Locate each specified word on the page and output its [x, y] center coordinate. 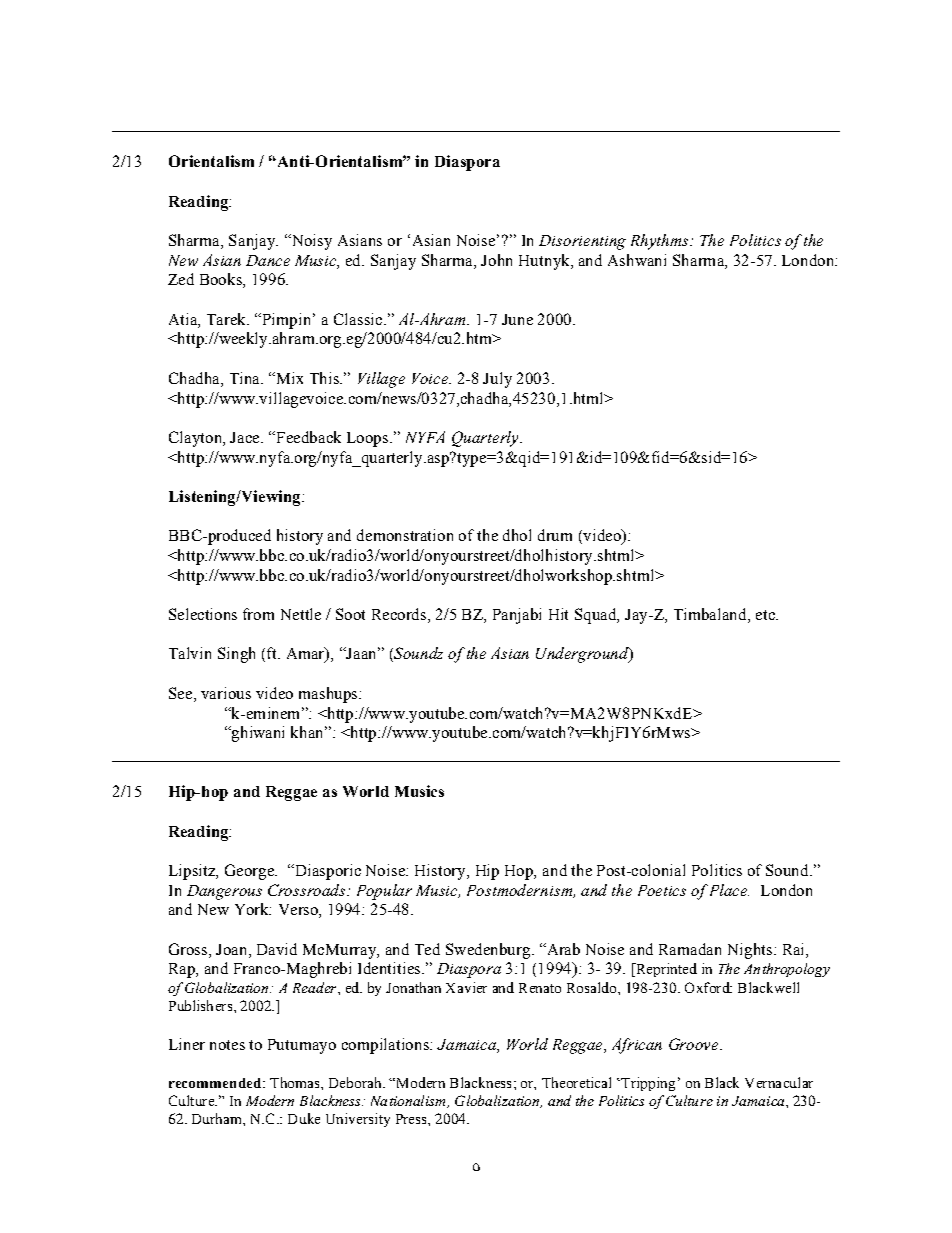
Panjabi [517, 616]
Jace [246, 437]
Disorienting [582, 242]
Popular [384, 892]
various [226, 693]
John [496, 260]
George [250, 872]
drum [555, 535]
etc [766, 615]
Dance [268, 260]
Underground [583, 655]
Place [729, 890]
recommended [216, 1083]
